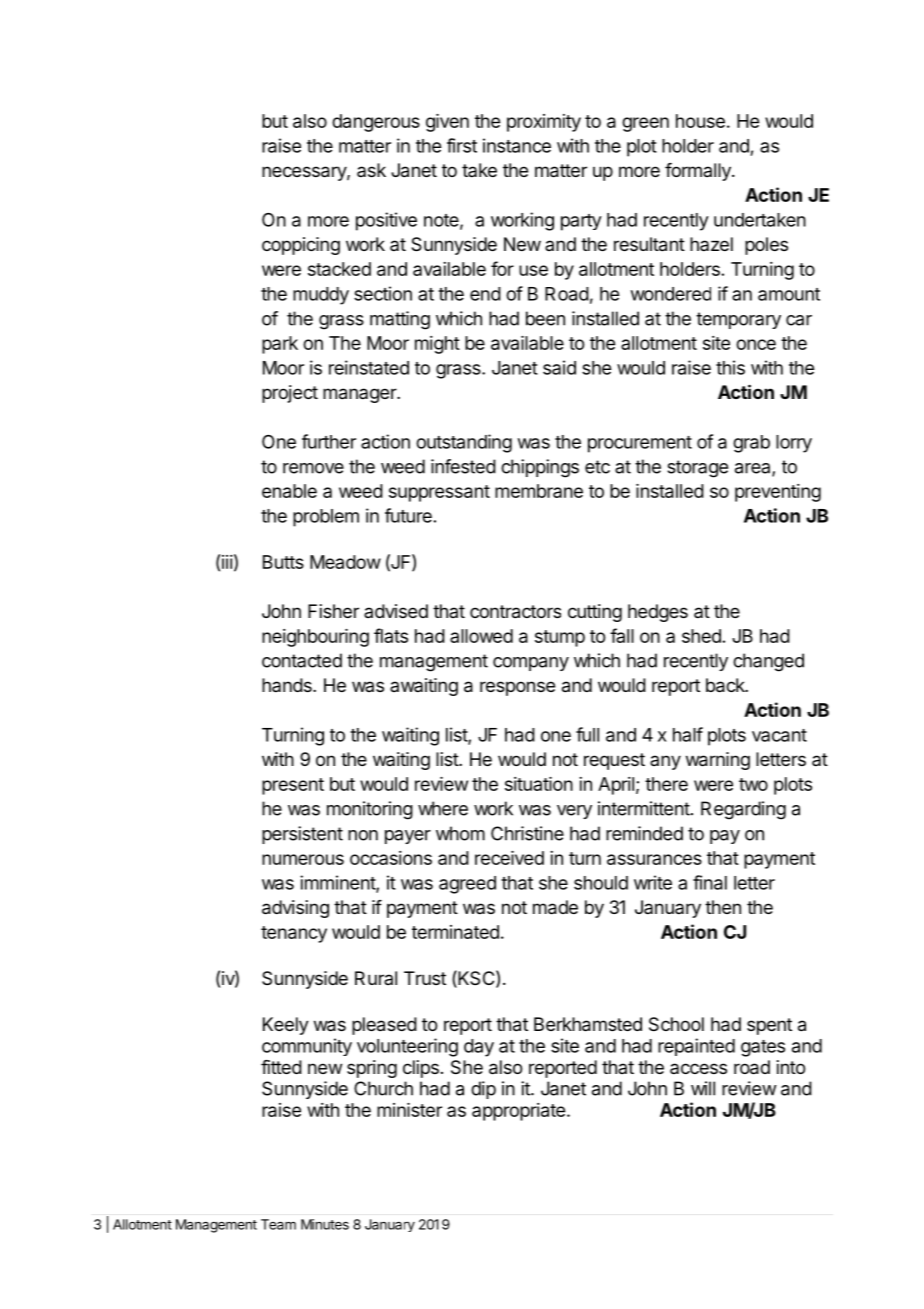 The height and width of the image is (1309, 924). I want to click on contacted, so click(302, 660).
